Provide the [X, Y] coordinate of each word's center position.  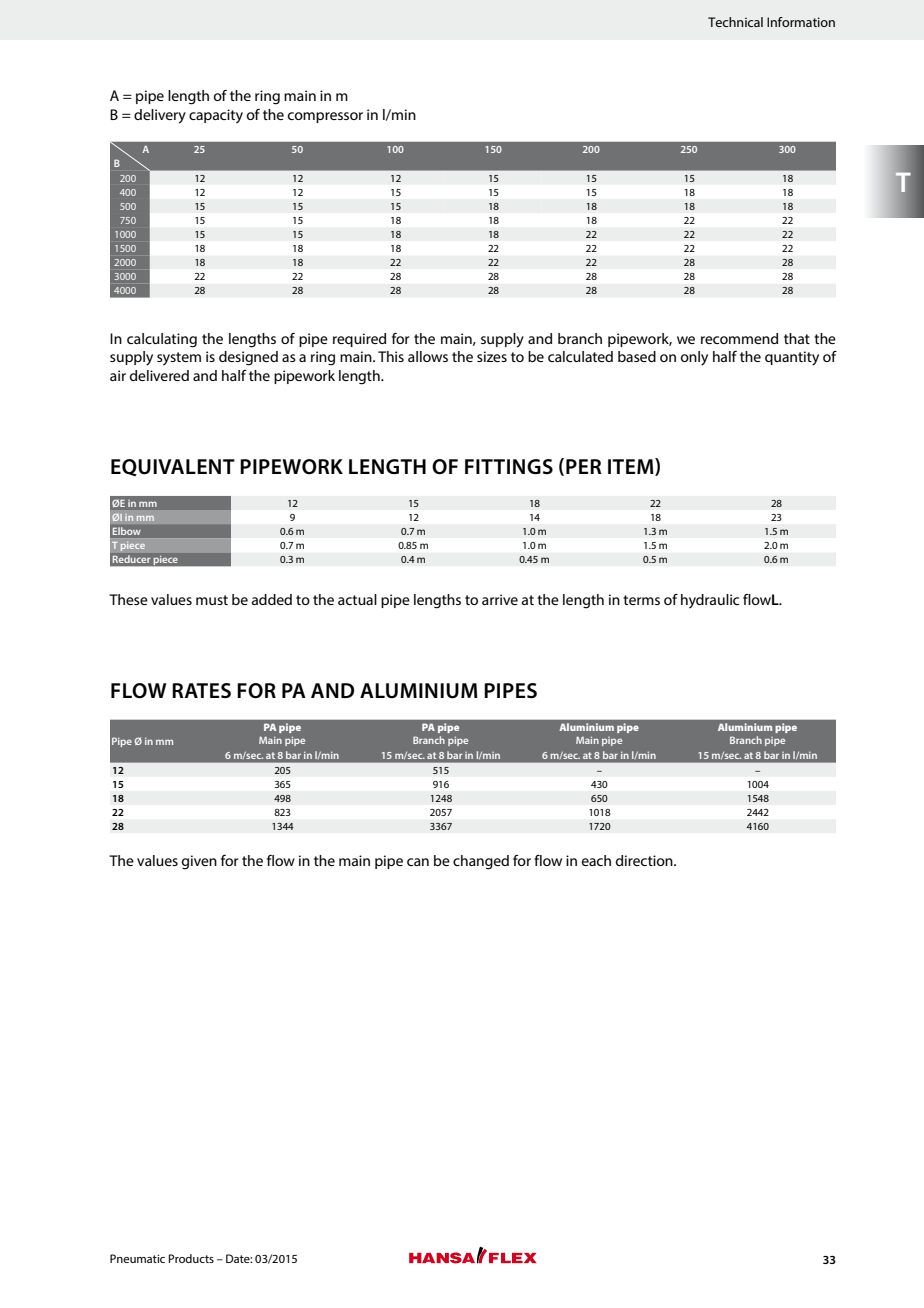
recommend [739, 338]
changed [481, 862]
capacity [216, 116]
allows [428, 356]
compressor [325, 117]
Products [191, 1258]
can [418, 862]
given [199, 862]
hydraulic [710, 601]
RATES [201, 691]
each [596, 860]
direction [645, 860]
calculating [162, 340]
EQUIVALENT [173, 467]
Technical [735, 22]
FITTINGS [509, 467]
